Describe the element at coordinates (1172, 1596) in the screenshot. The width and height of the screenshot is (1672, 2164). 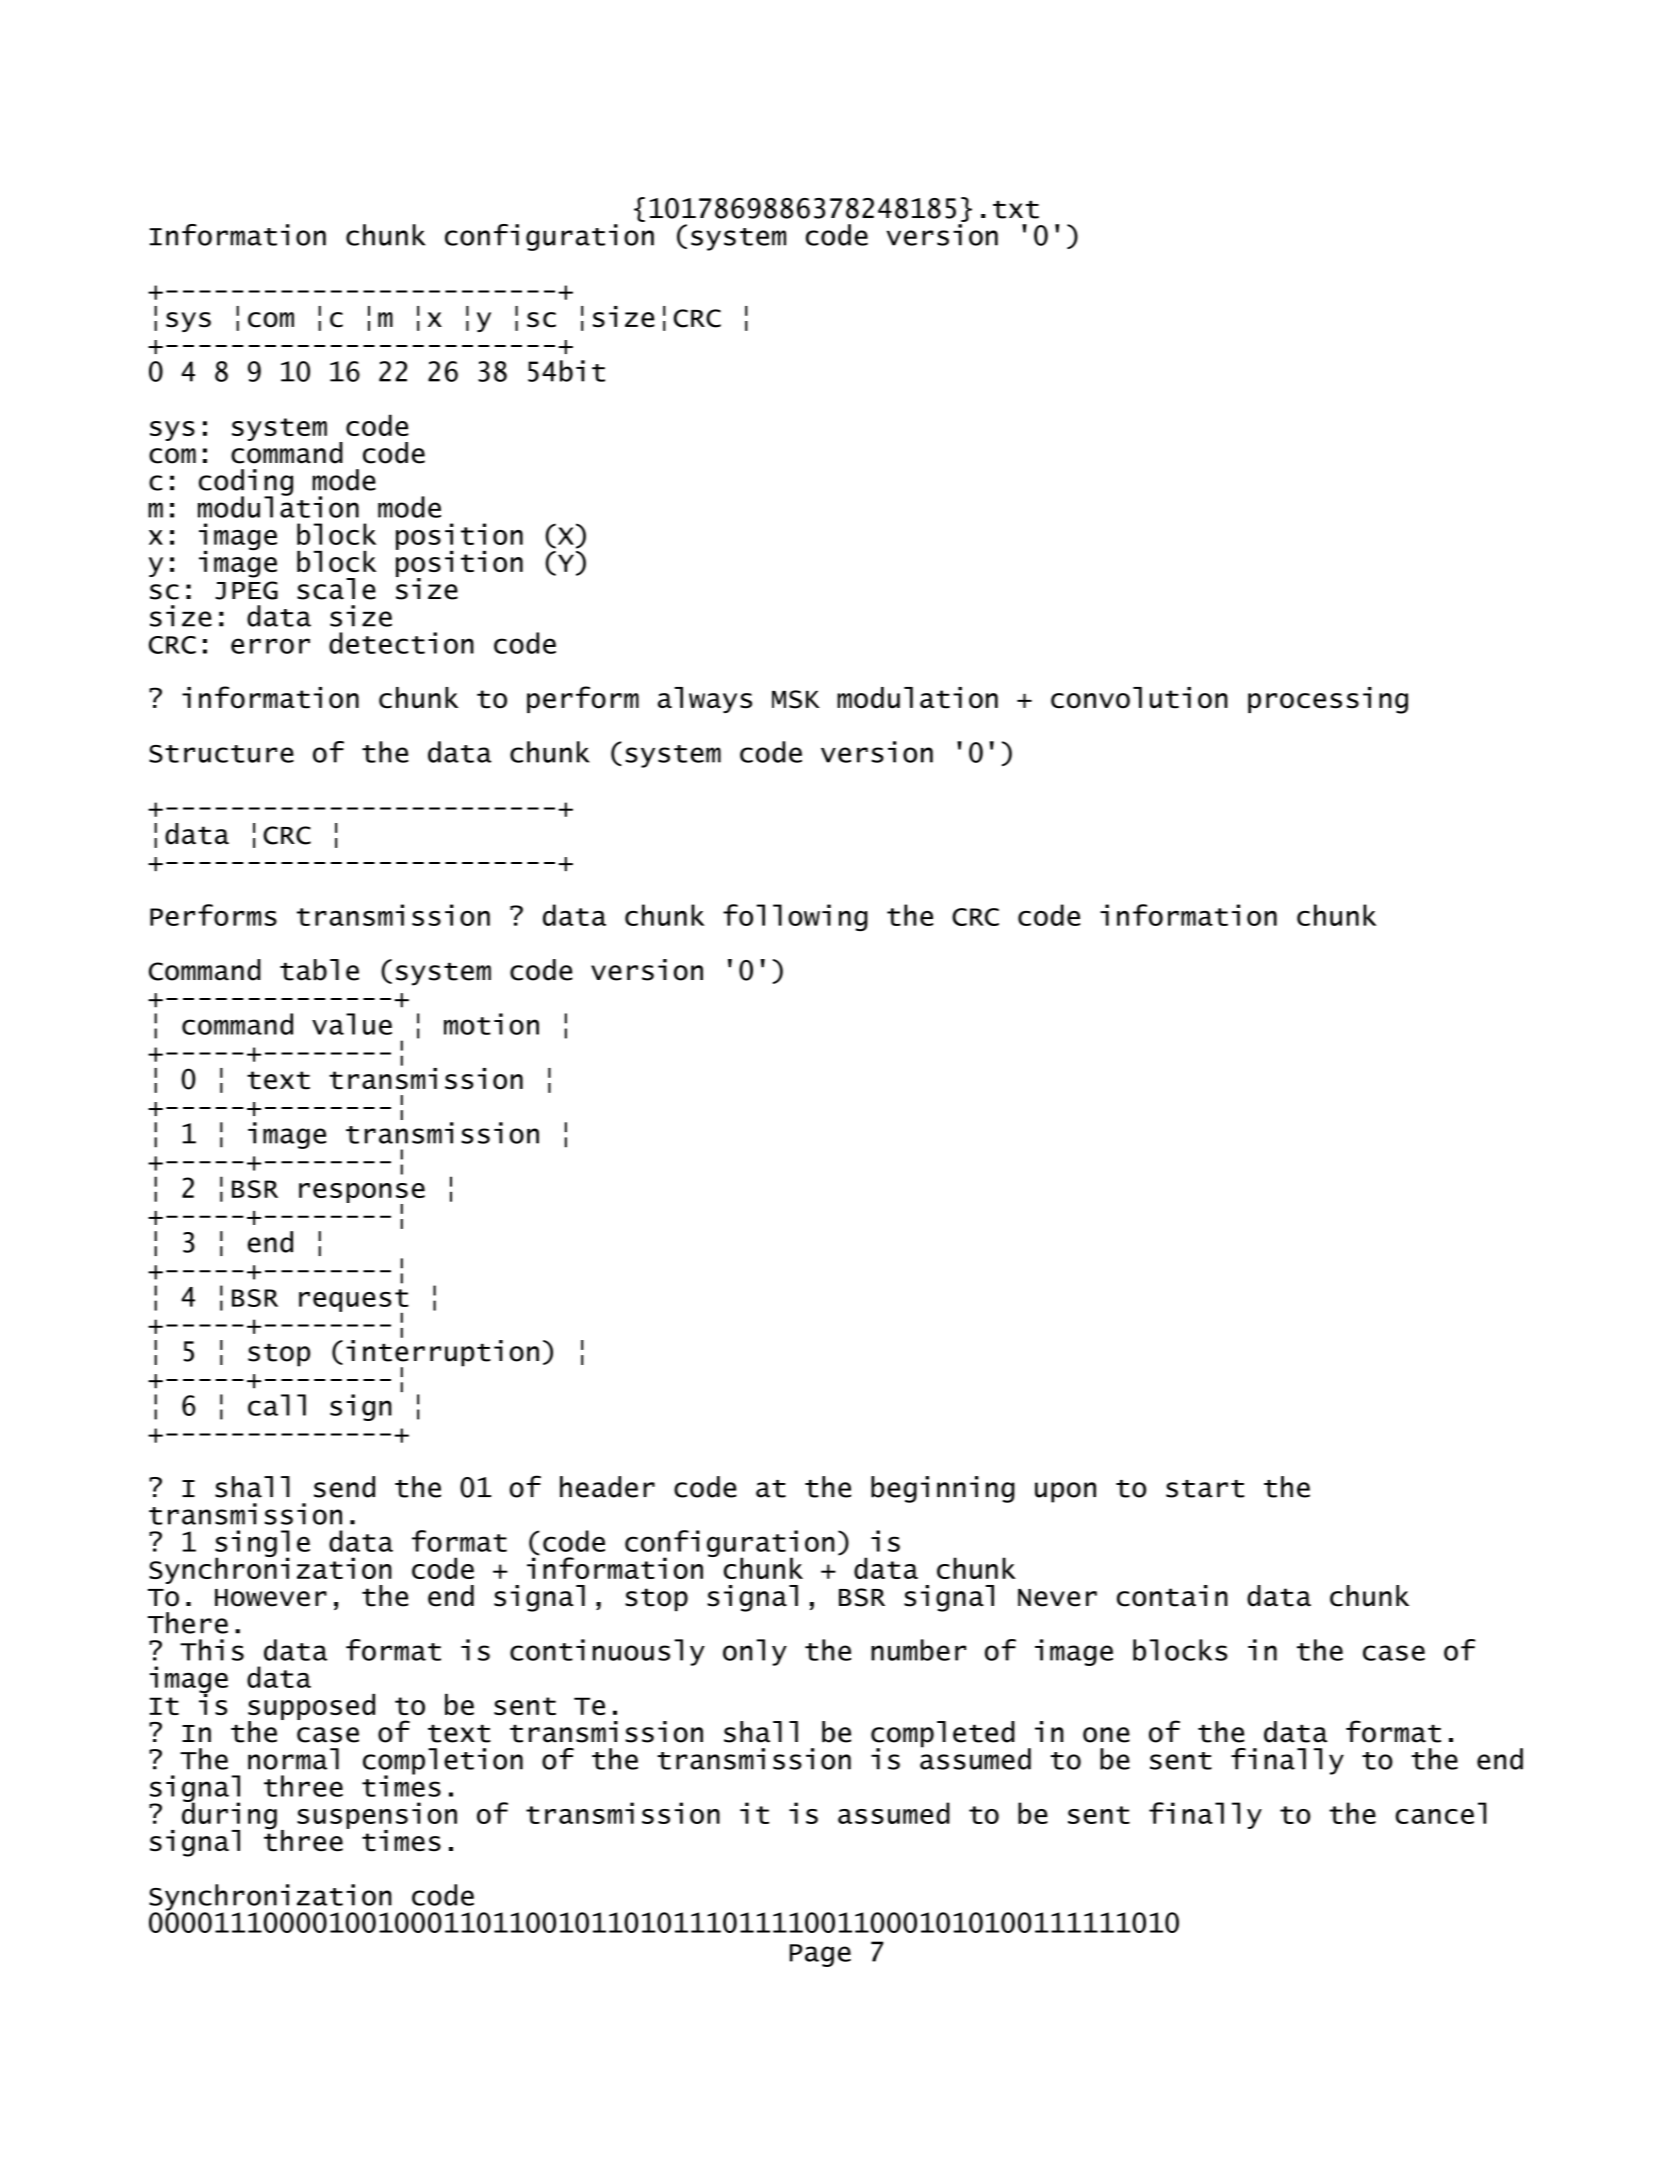
I see `contain` at that location.
